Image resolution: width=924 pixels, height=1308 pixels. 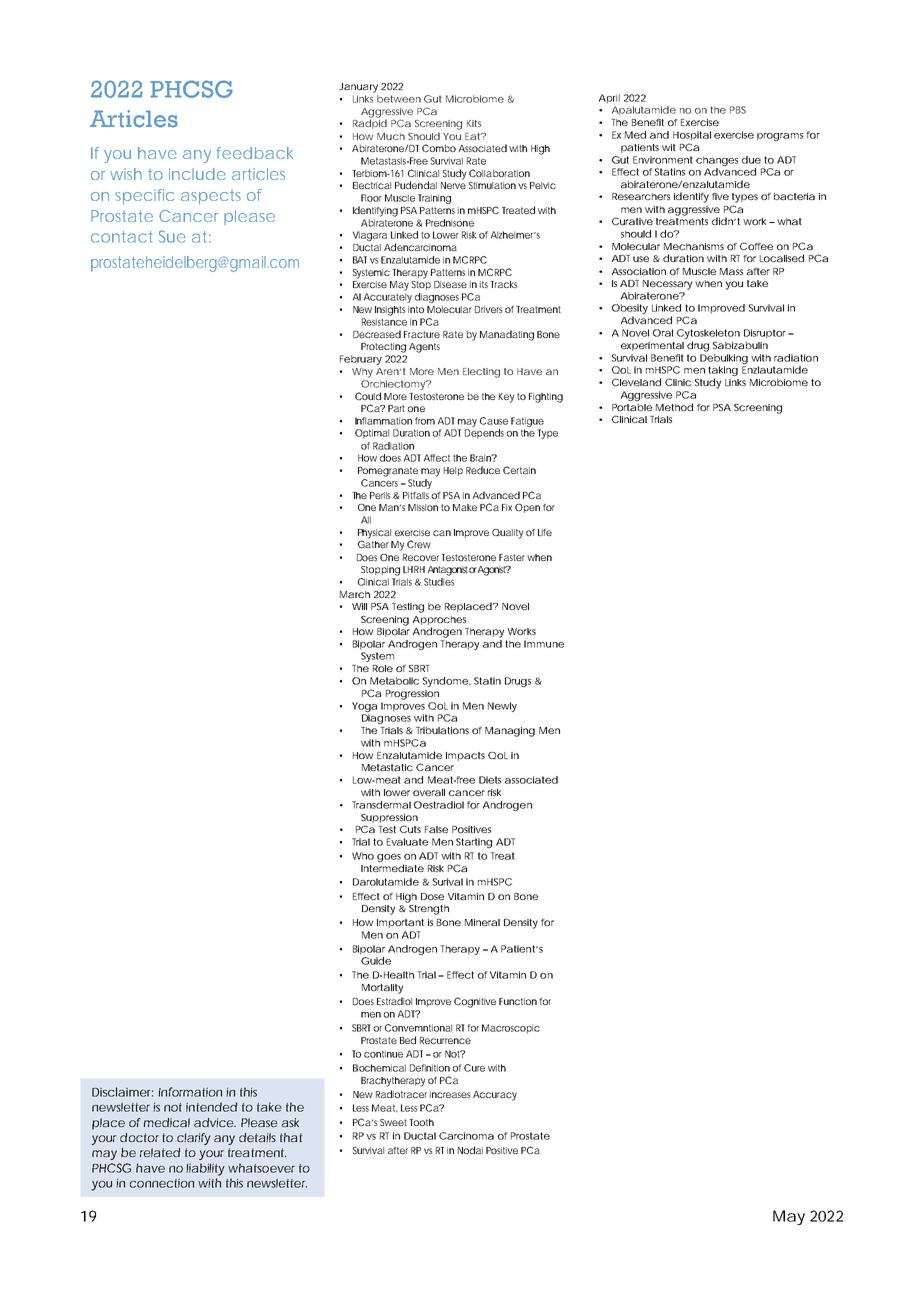 I want to click on include, so click(x=197, y=174).
